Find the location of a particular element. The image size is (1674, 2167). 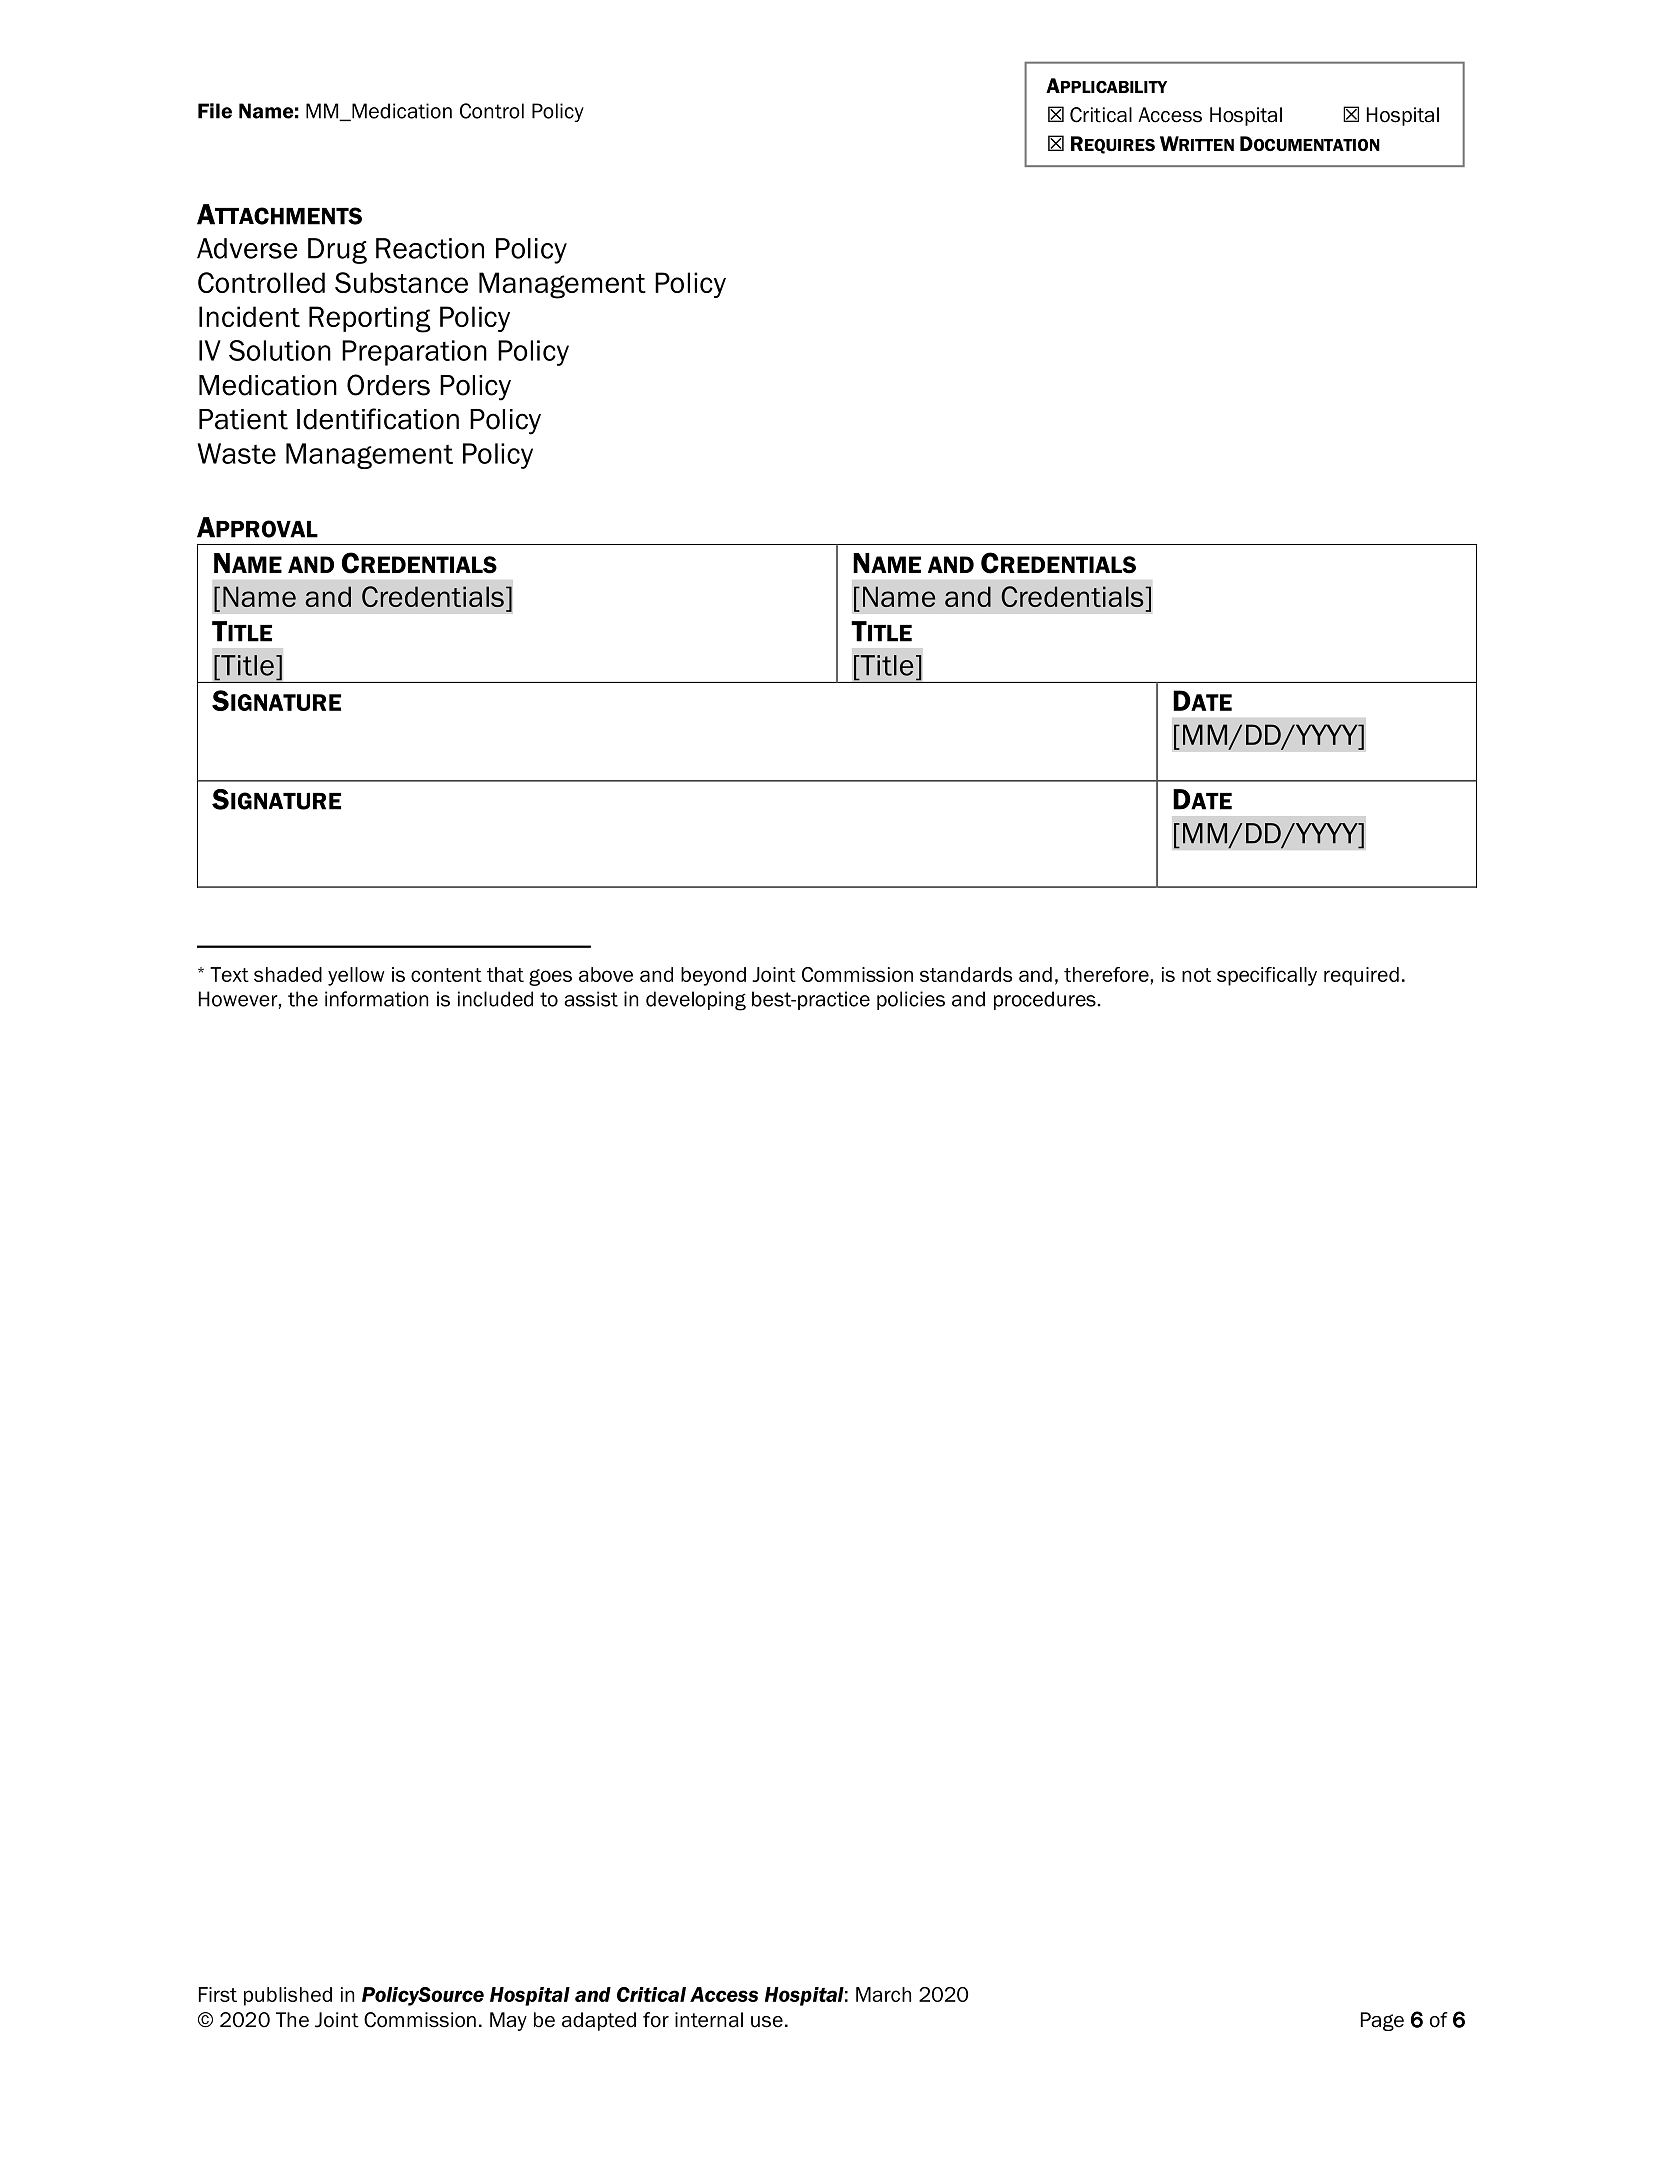

information is located at coordinates (376, 999).
